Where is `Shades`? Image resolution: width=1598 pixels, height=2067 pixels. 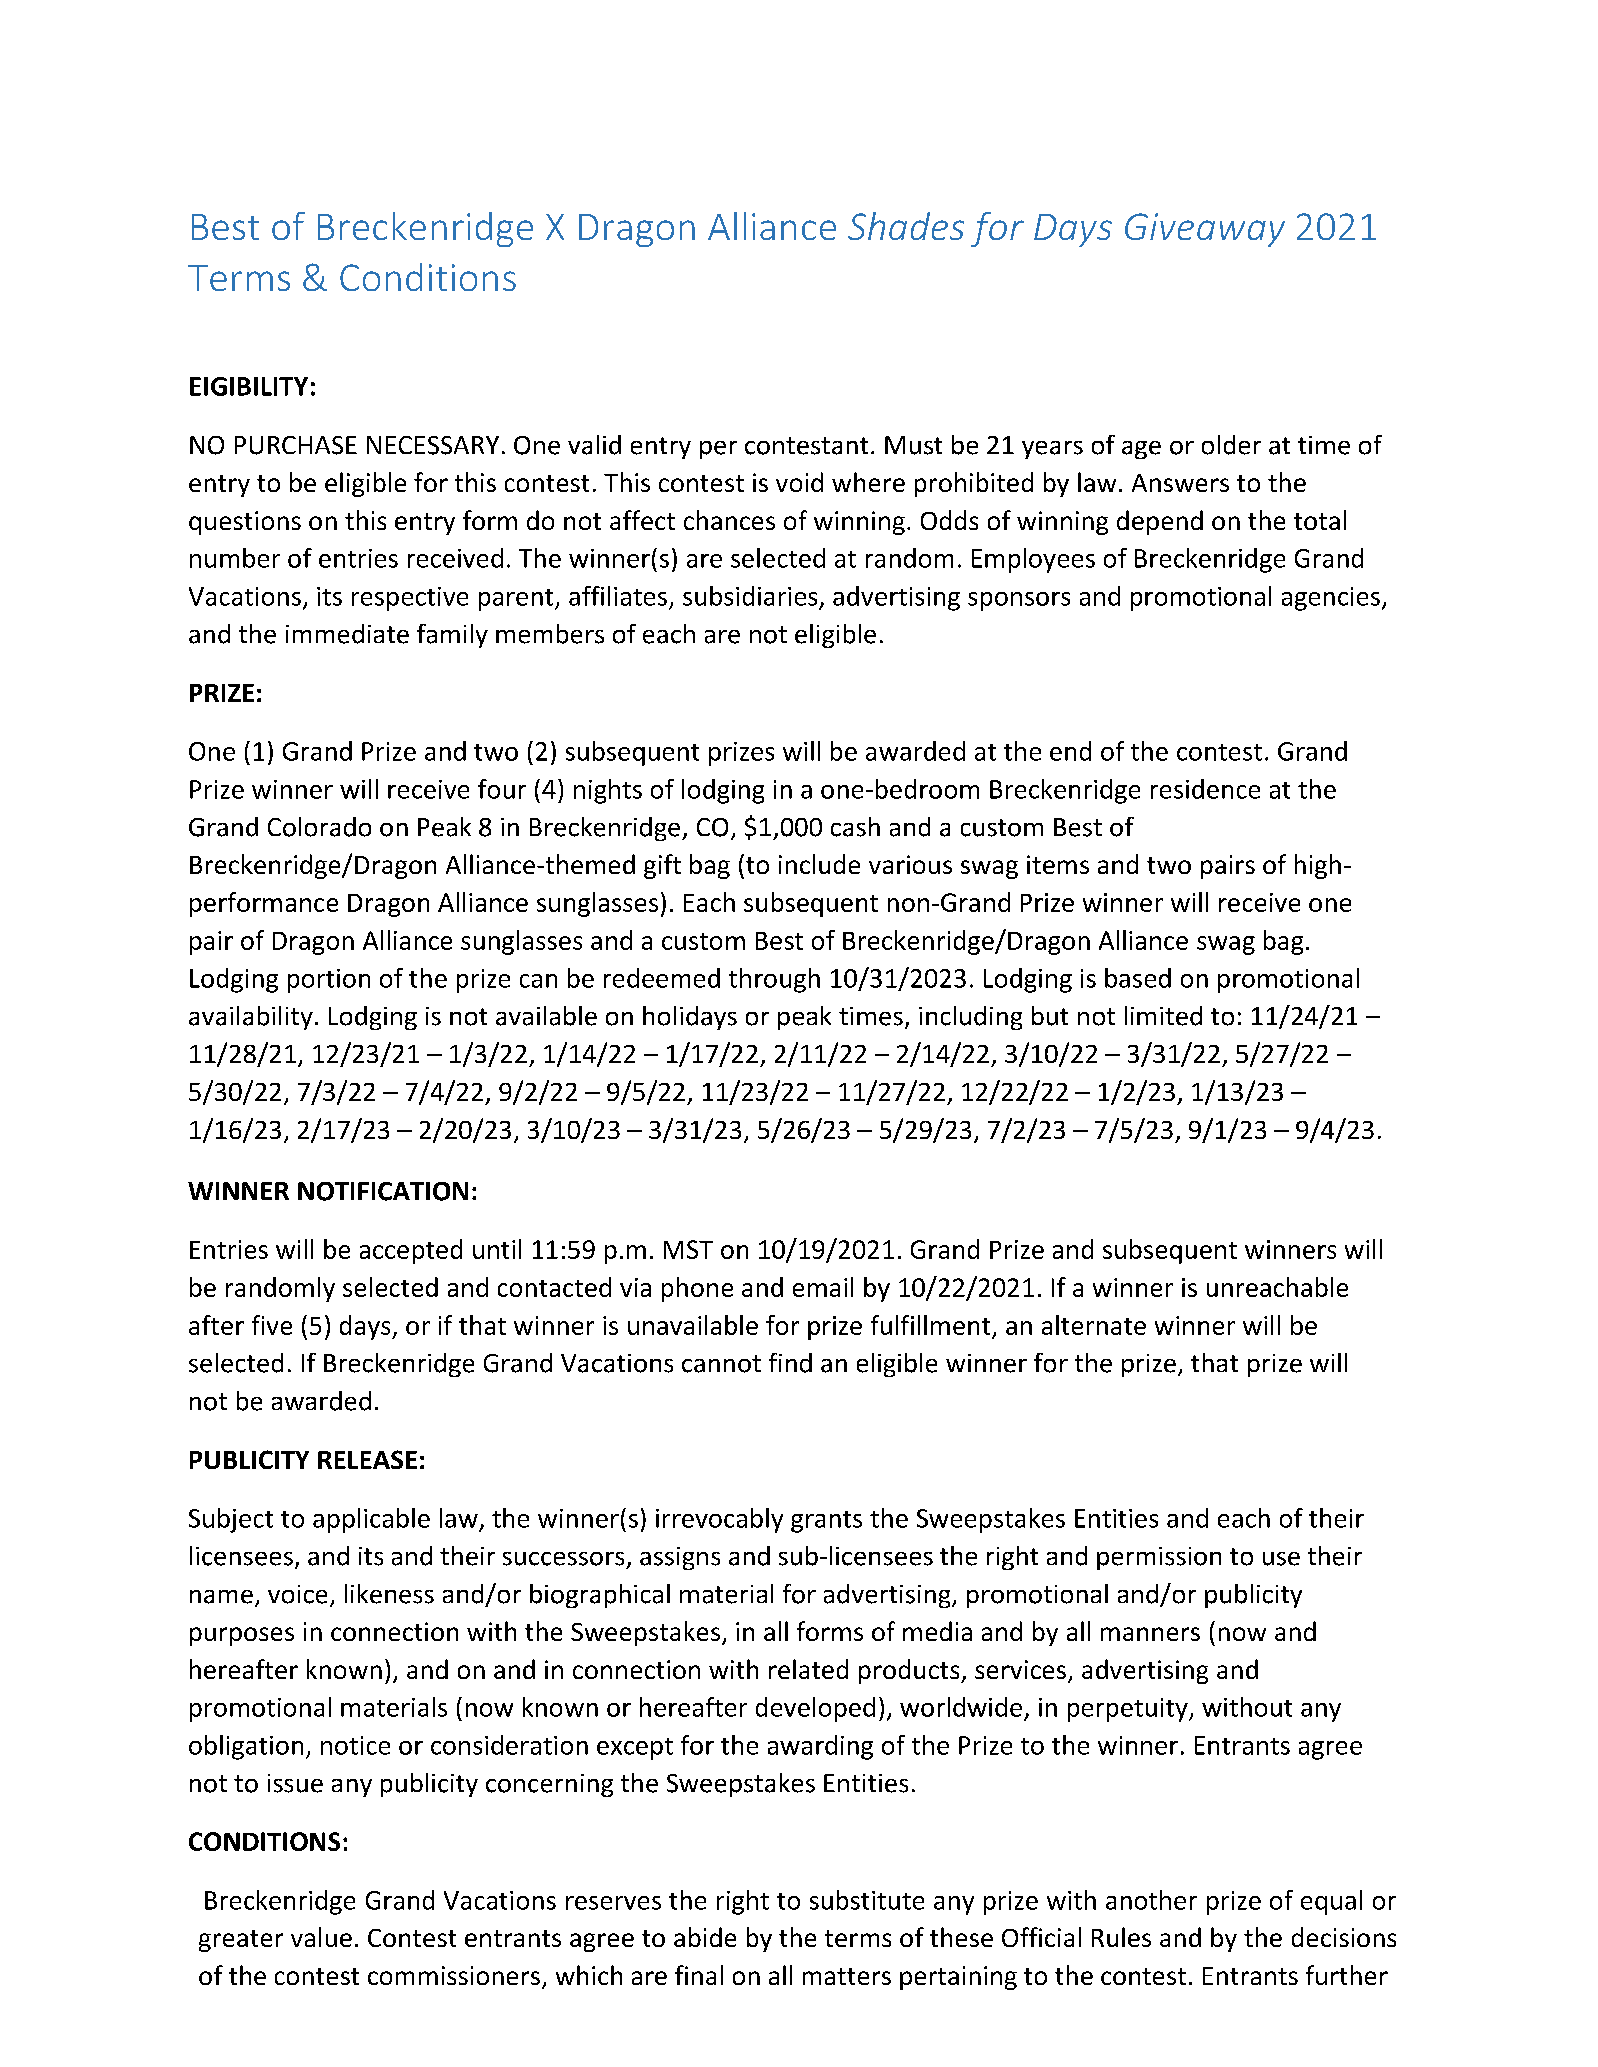
Shades is located at coordinates (906, 226).
